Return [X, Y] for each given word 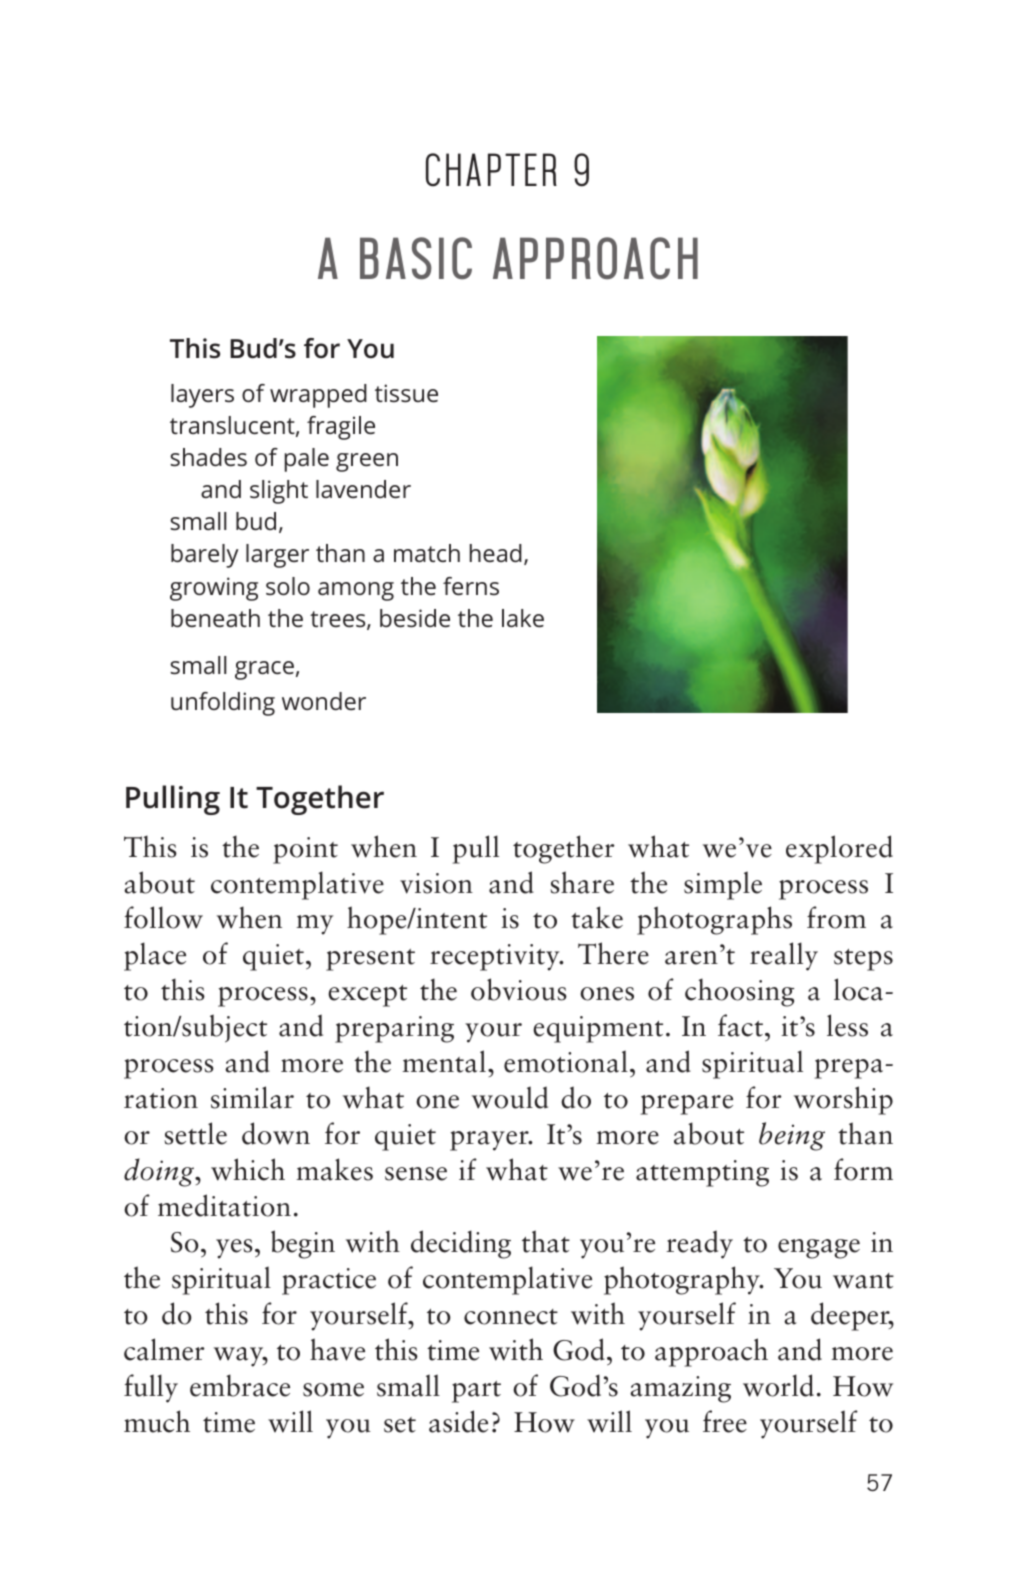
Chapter [491, 170]
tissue [406, 393]
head [496, 553]
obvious [519, 989]
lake [523, 618]
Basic [416, 258]
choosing [739, 992]
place [155, 956]
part [476, 1392]
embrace [240, 1385]
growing [214, 589]
